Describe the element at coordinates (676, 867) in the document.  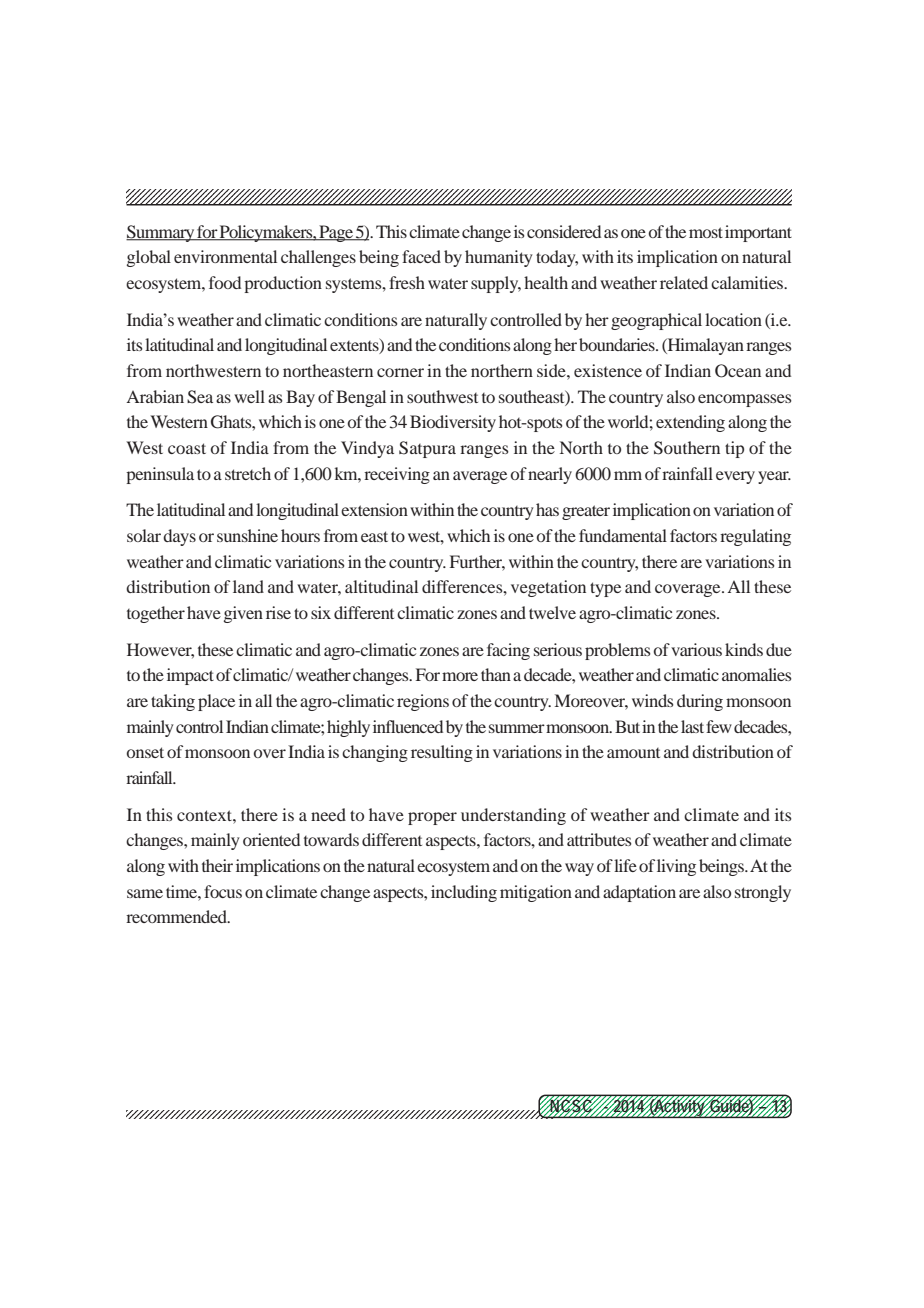
I see `living` at that location.
